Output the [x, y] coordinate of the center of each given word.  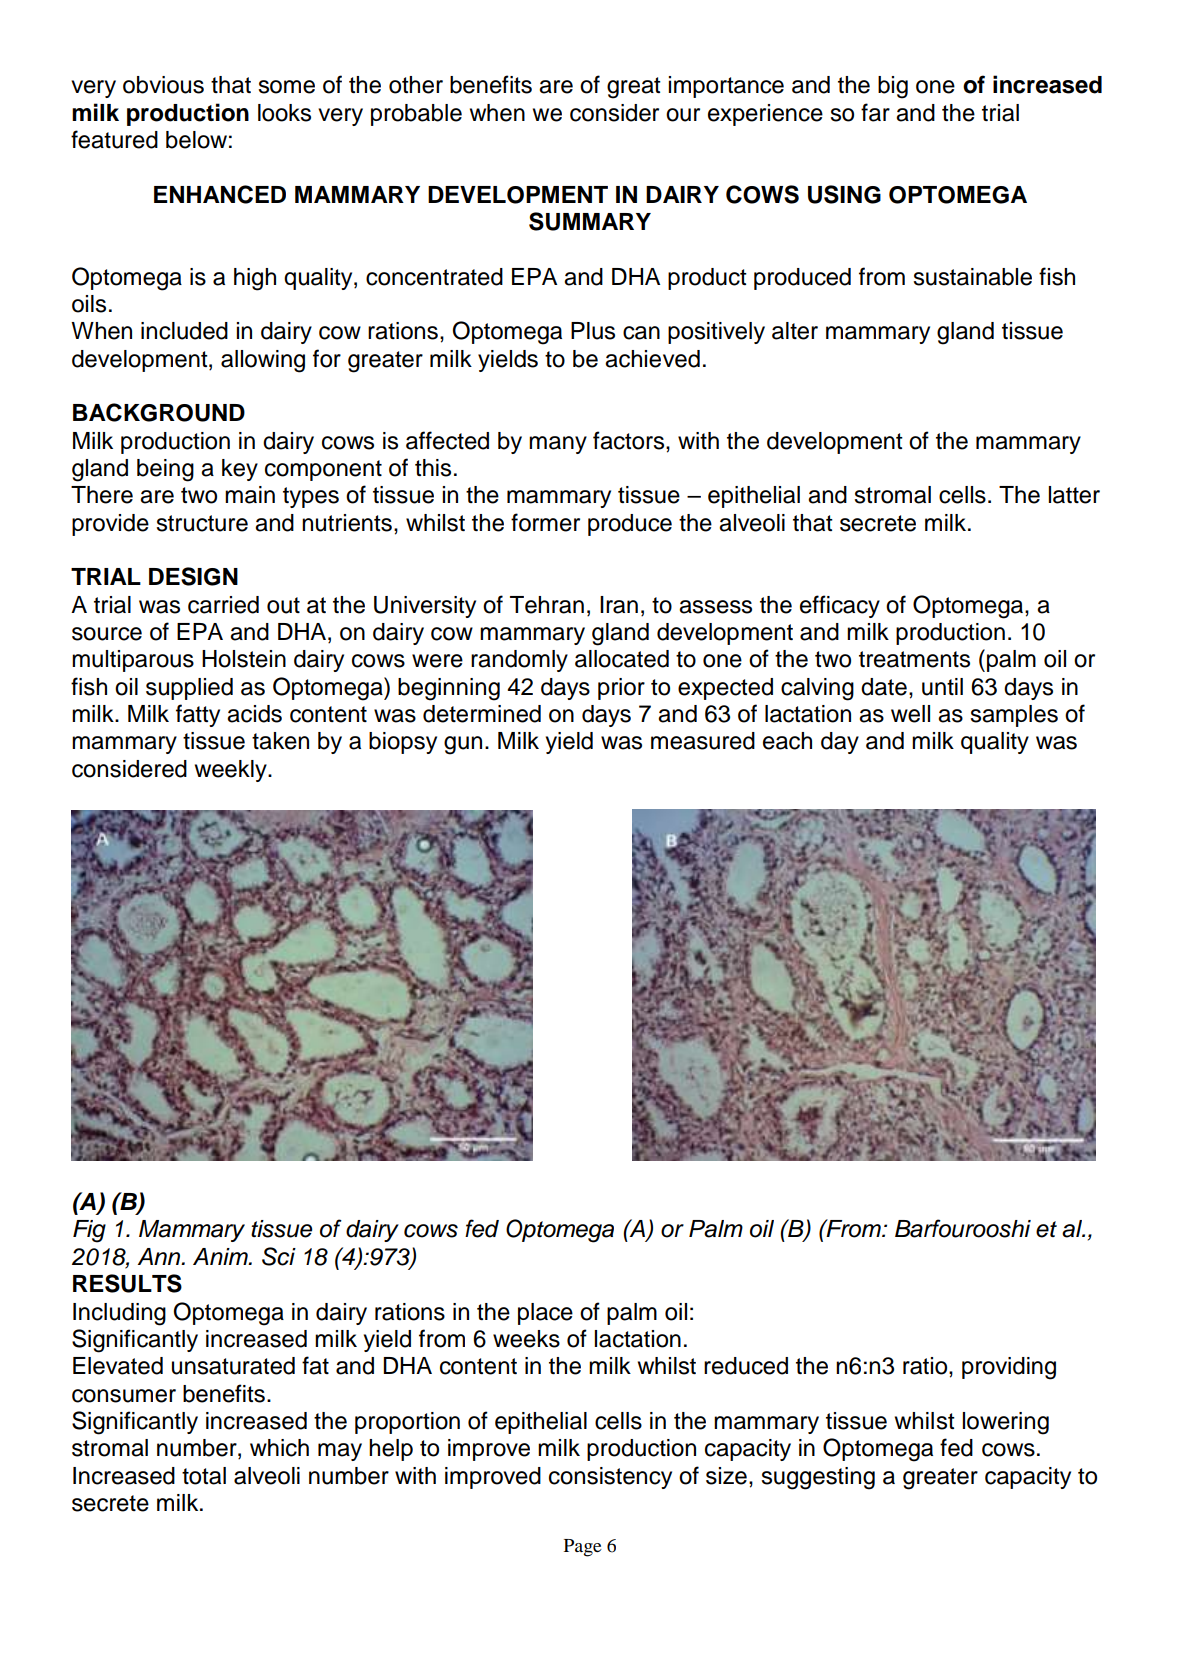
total [204, 1476]
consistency [610, 1478]
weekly [232, 771]
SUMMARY [590, 221]
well [910, 714]
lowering [1006, 1423]
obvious [163, 85]
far [875, 112]
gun [463, 745]
